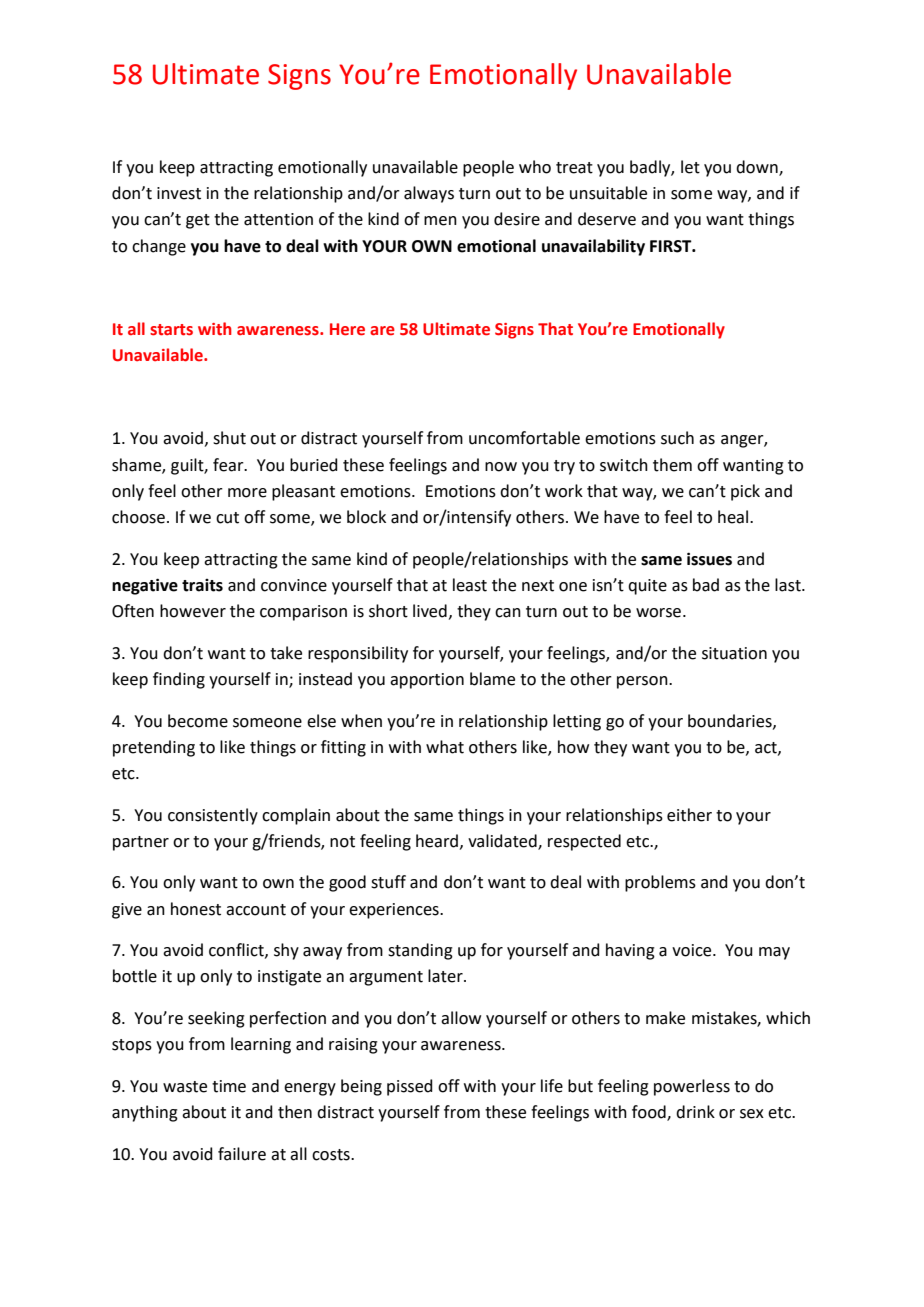  What do you see at coordinates (242, 1154) in the document?
I see `failure` at bounding box center [242, 1154].
